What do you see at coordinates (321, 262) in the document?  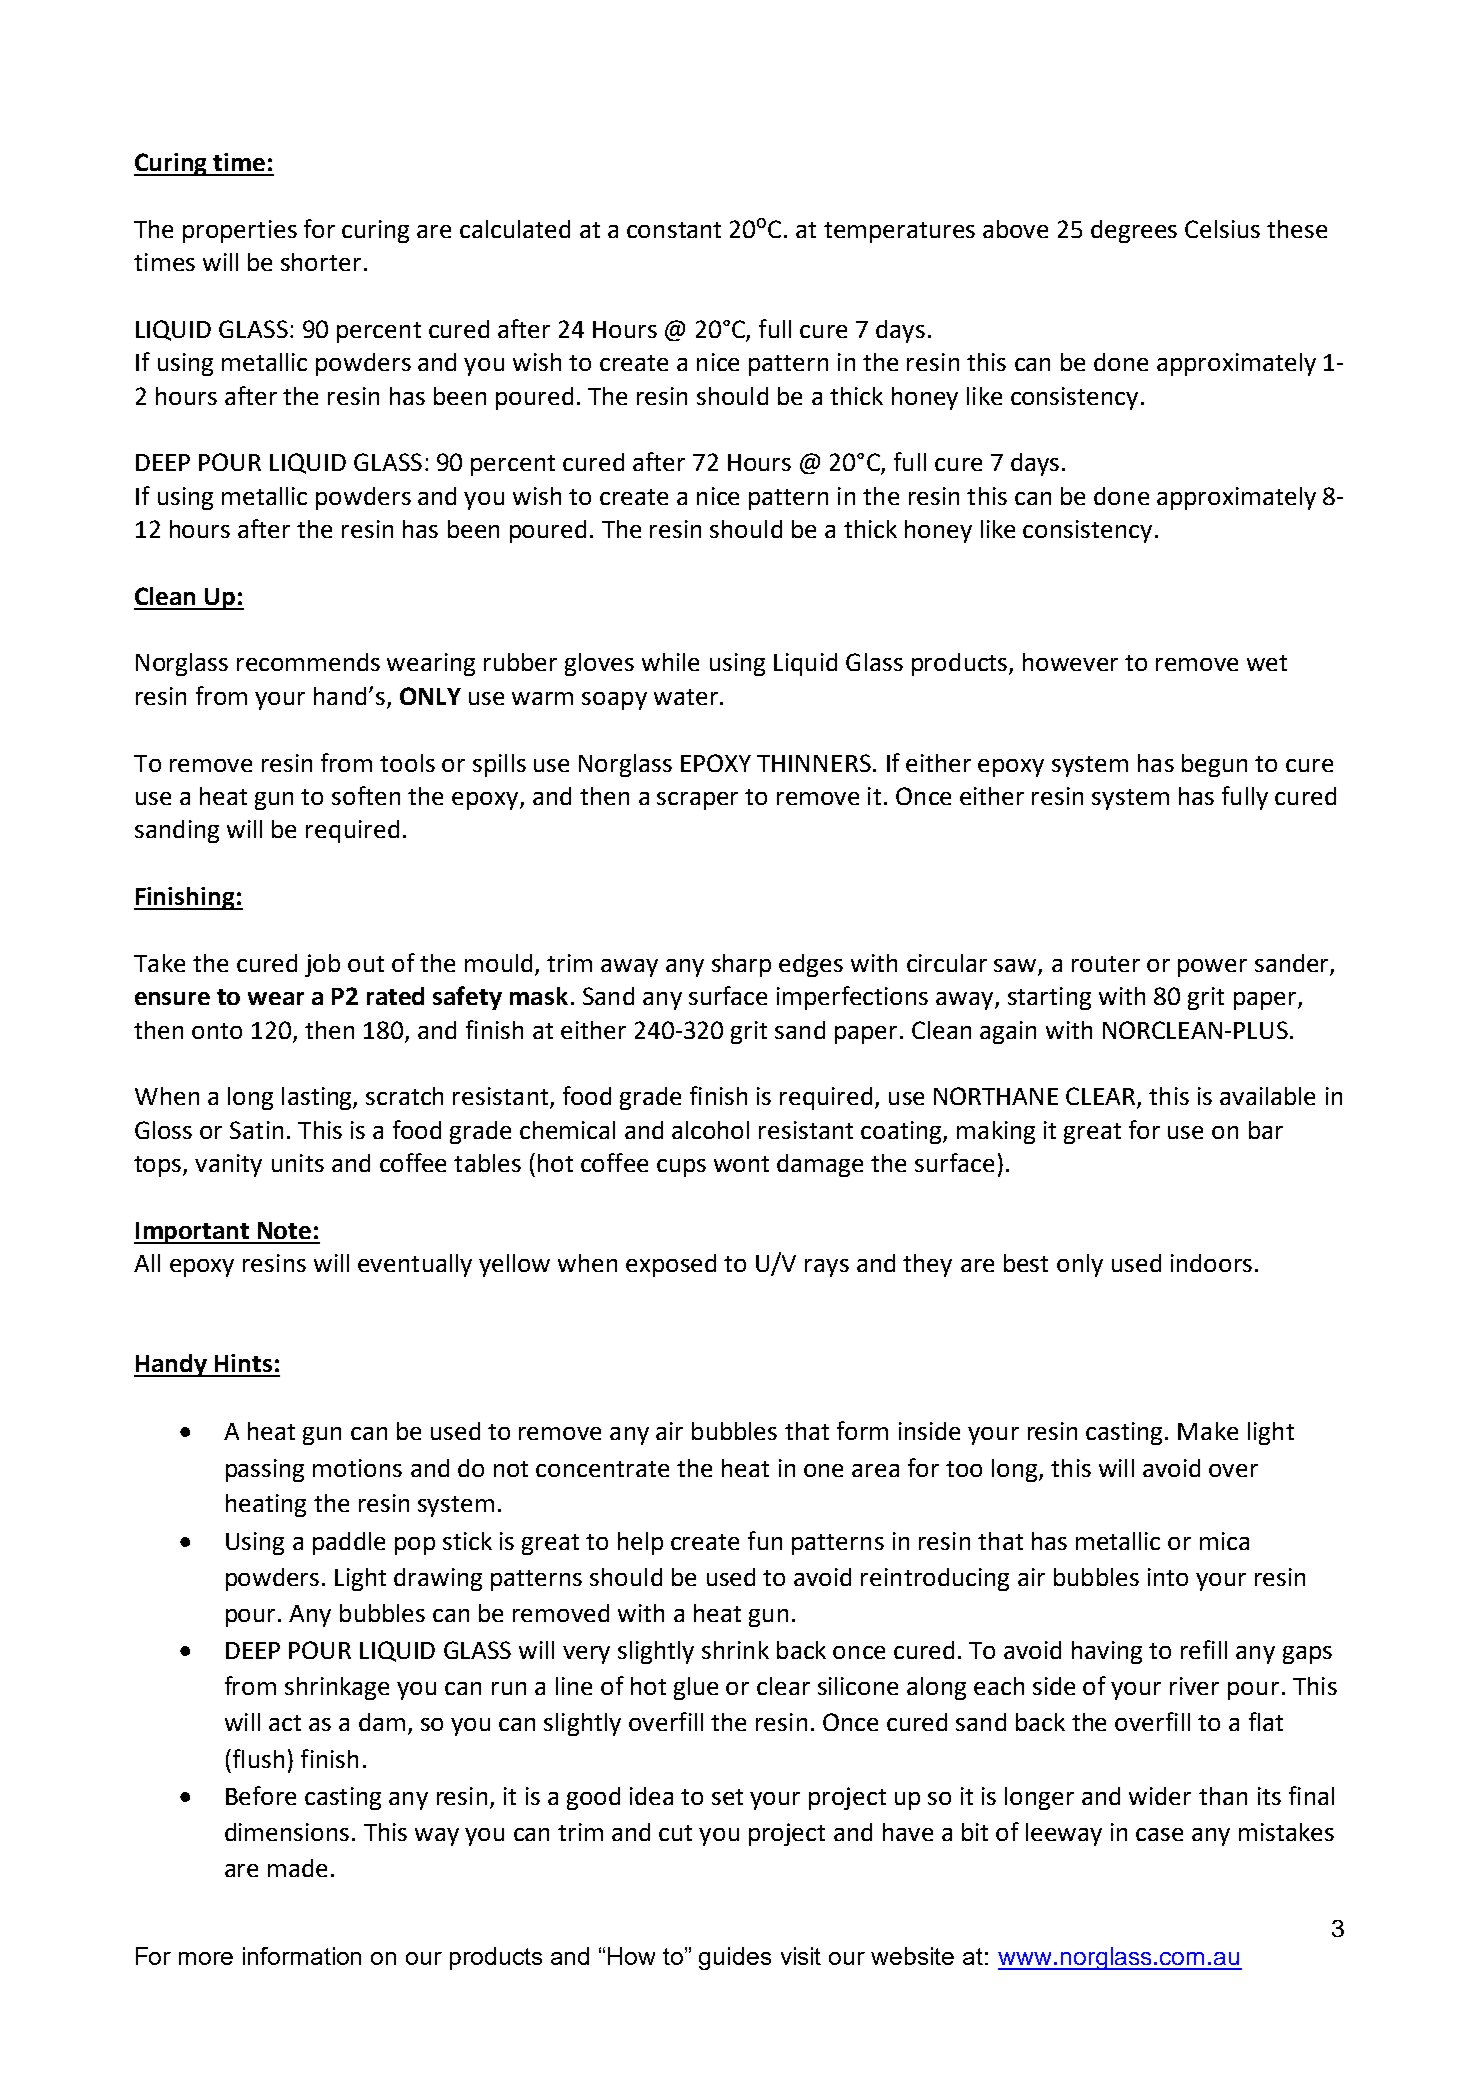 I see `shorter` at bounding box center [321, 262].
